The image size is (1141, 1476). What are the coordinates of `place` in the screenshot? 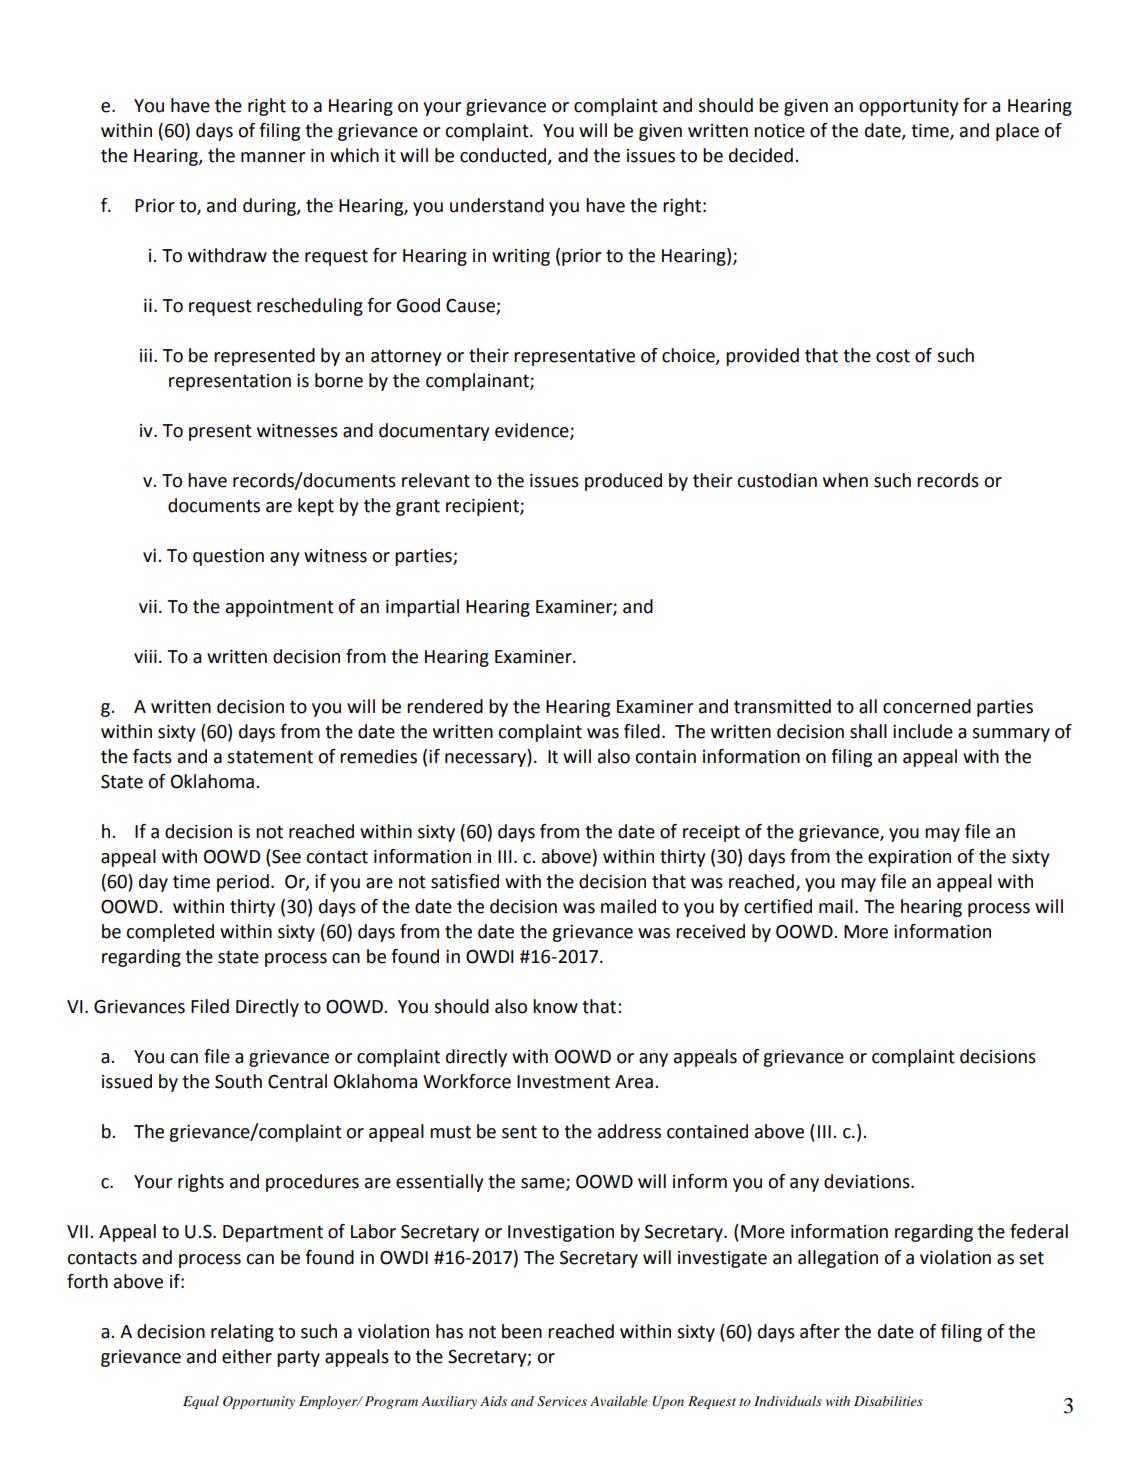 It's located at (1017, 132).
